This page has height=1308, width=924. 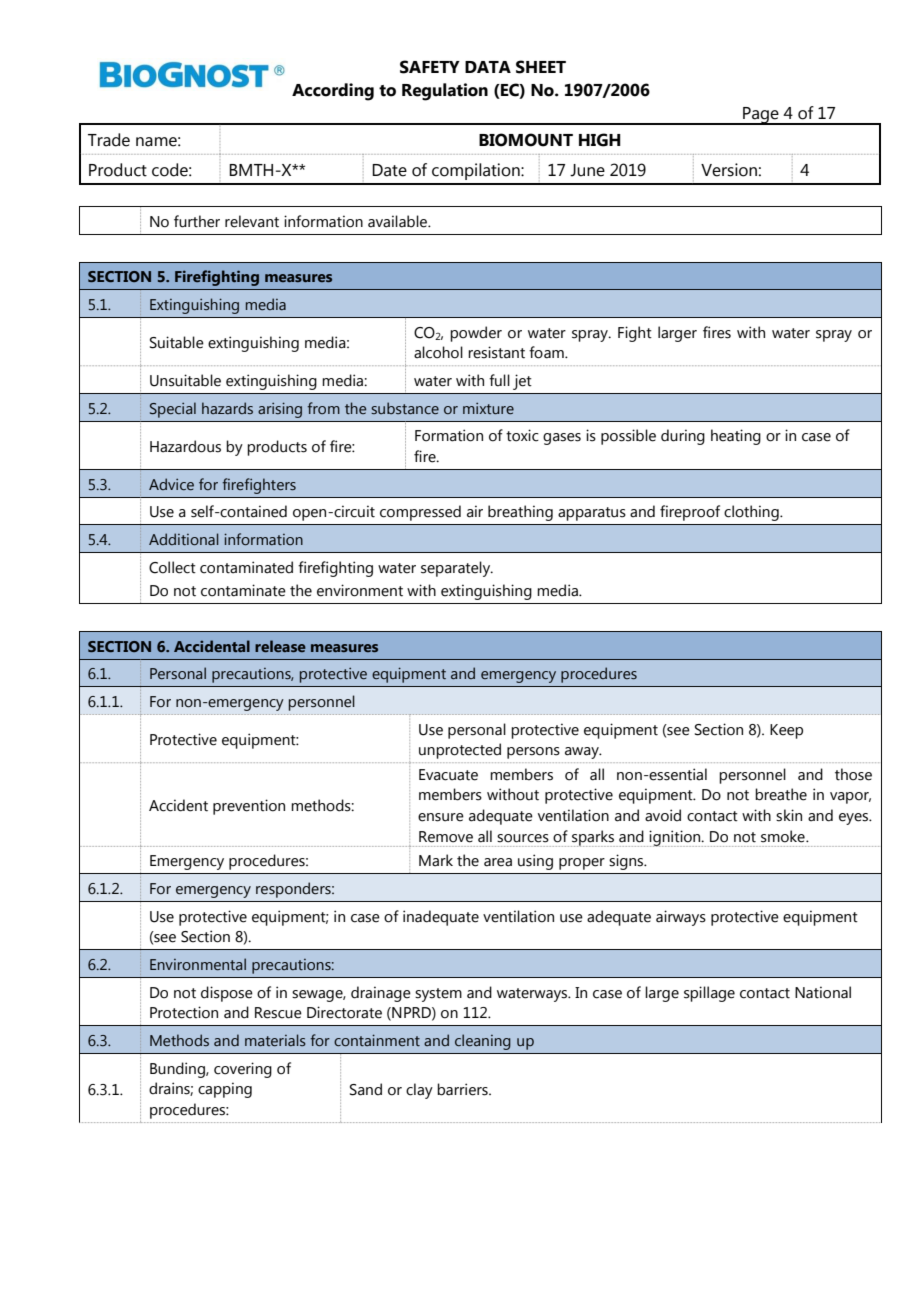 What do you see at coordinates (172, 567) in the page?
I see `Collect` at bounding box center [172, 567].
